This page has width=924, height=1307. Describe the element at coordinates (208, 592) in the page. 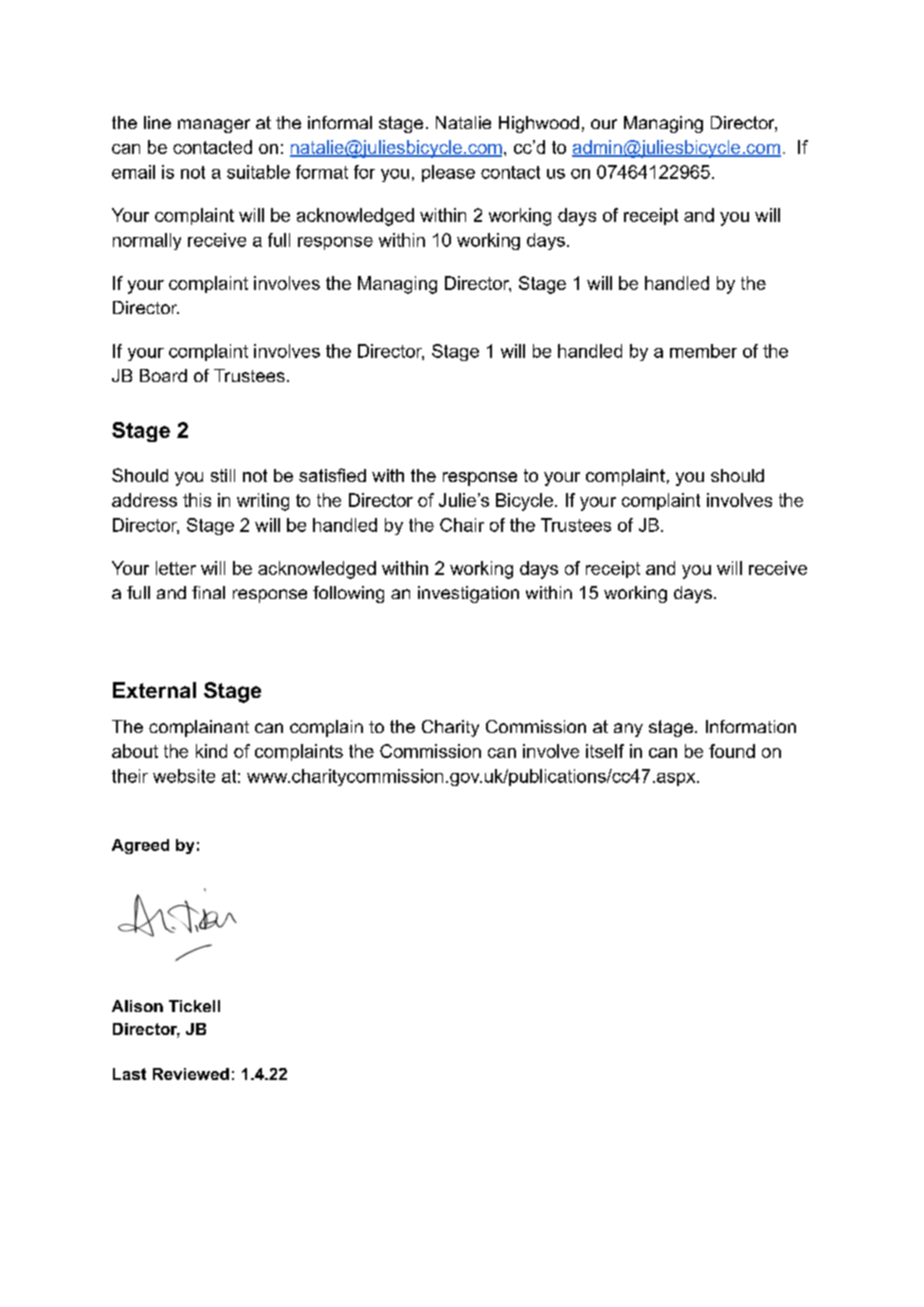

I see `final` at that location.
